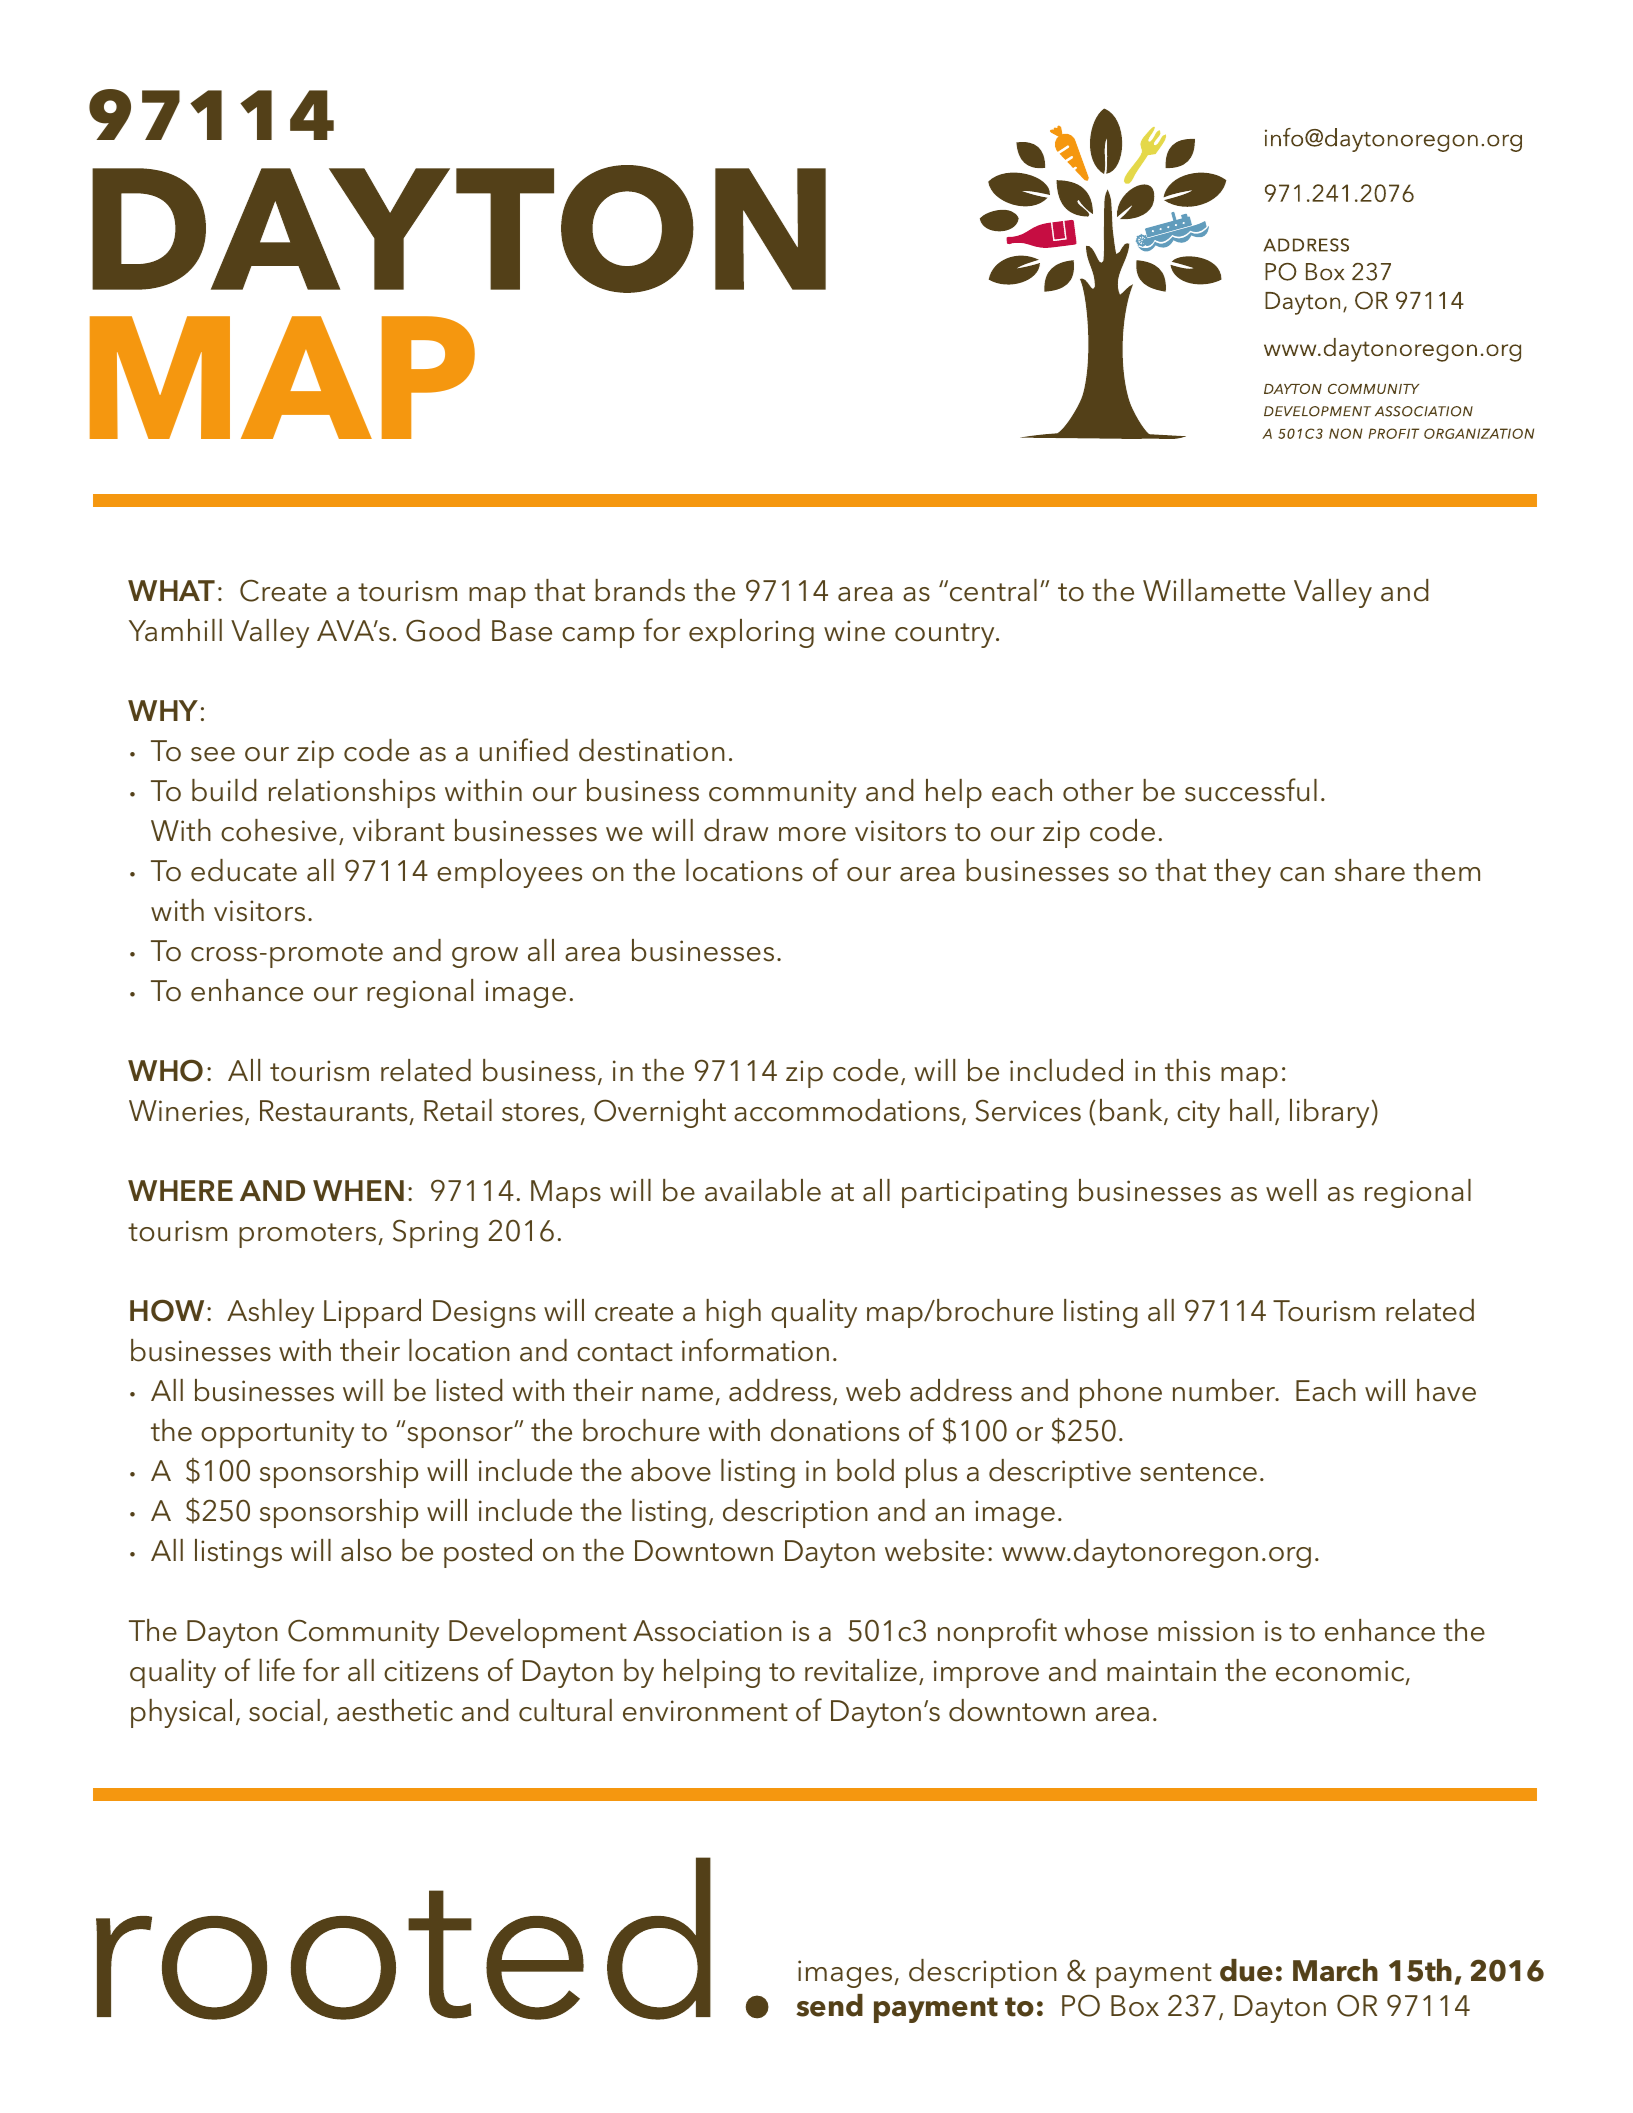 The height and width of the screenshot is (2113, 1633). Describe the element at coordinates (812, 834) in the screenshot. I see `more` at that location.
